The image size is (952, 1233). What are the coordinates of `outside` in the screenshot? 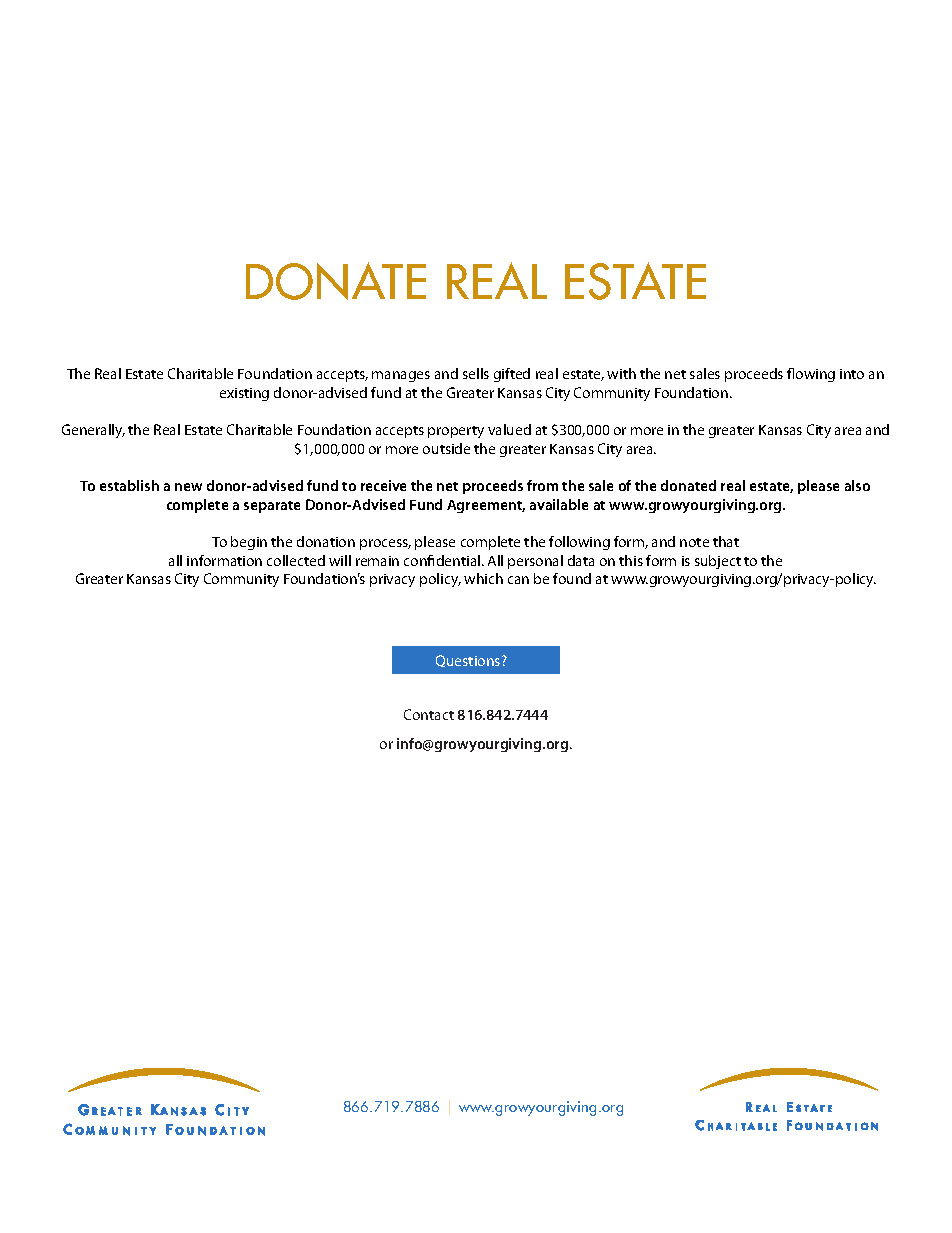 It's located at (446, 448).
